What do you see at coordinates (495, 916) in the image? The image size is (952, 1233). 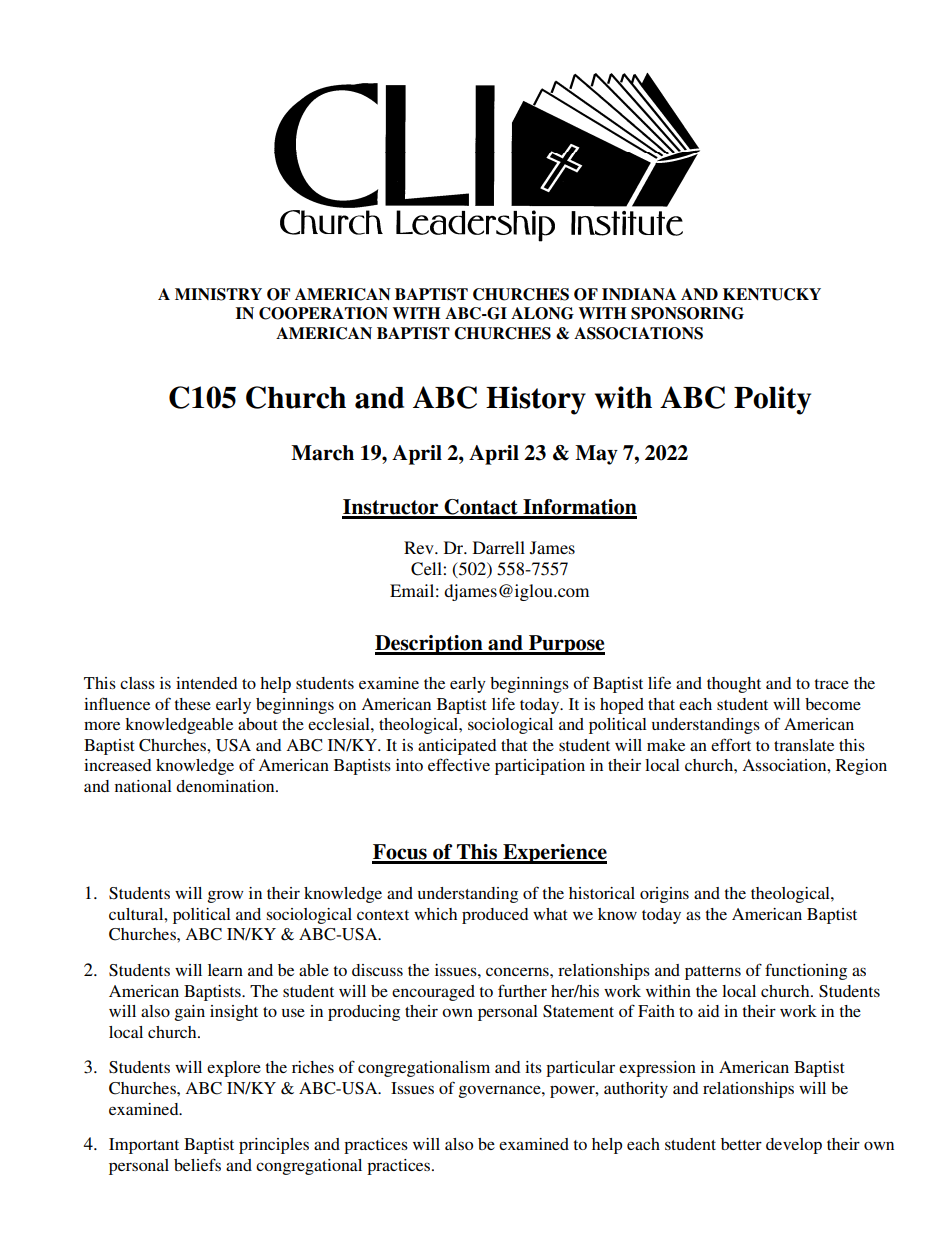 I see `produced` at bounding box center [495, 916].
